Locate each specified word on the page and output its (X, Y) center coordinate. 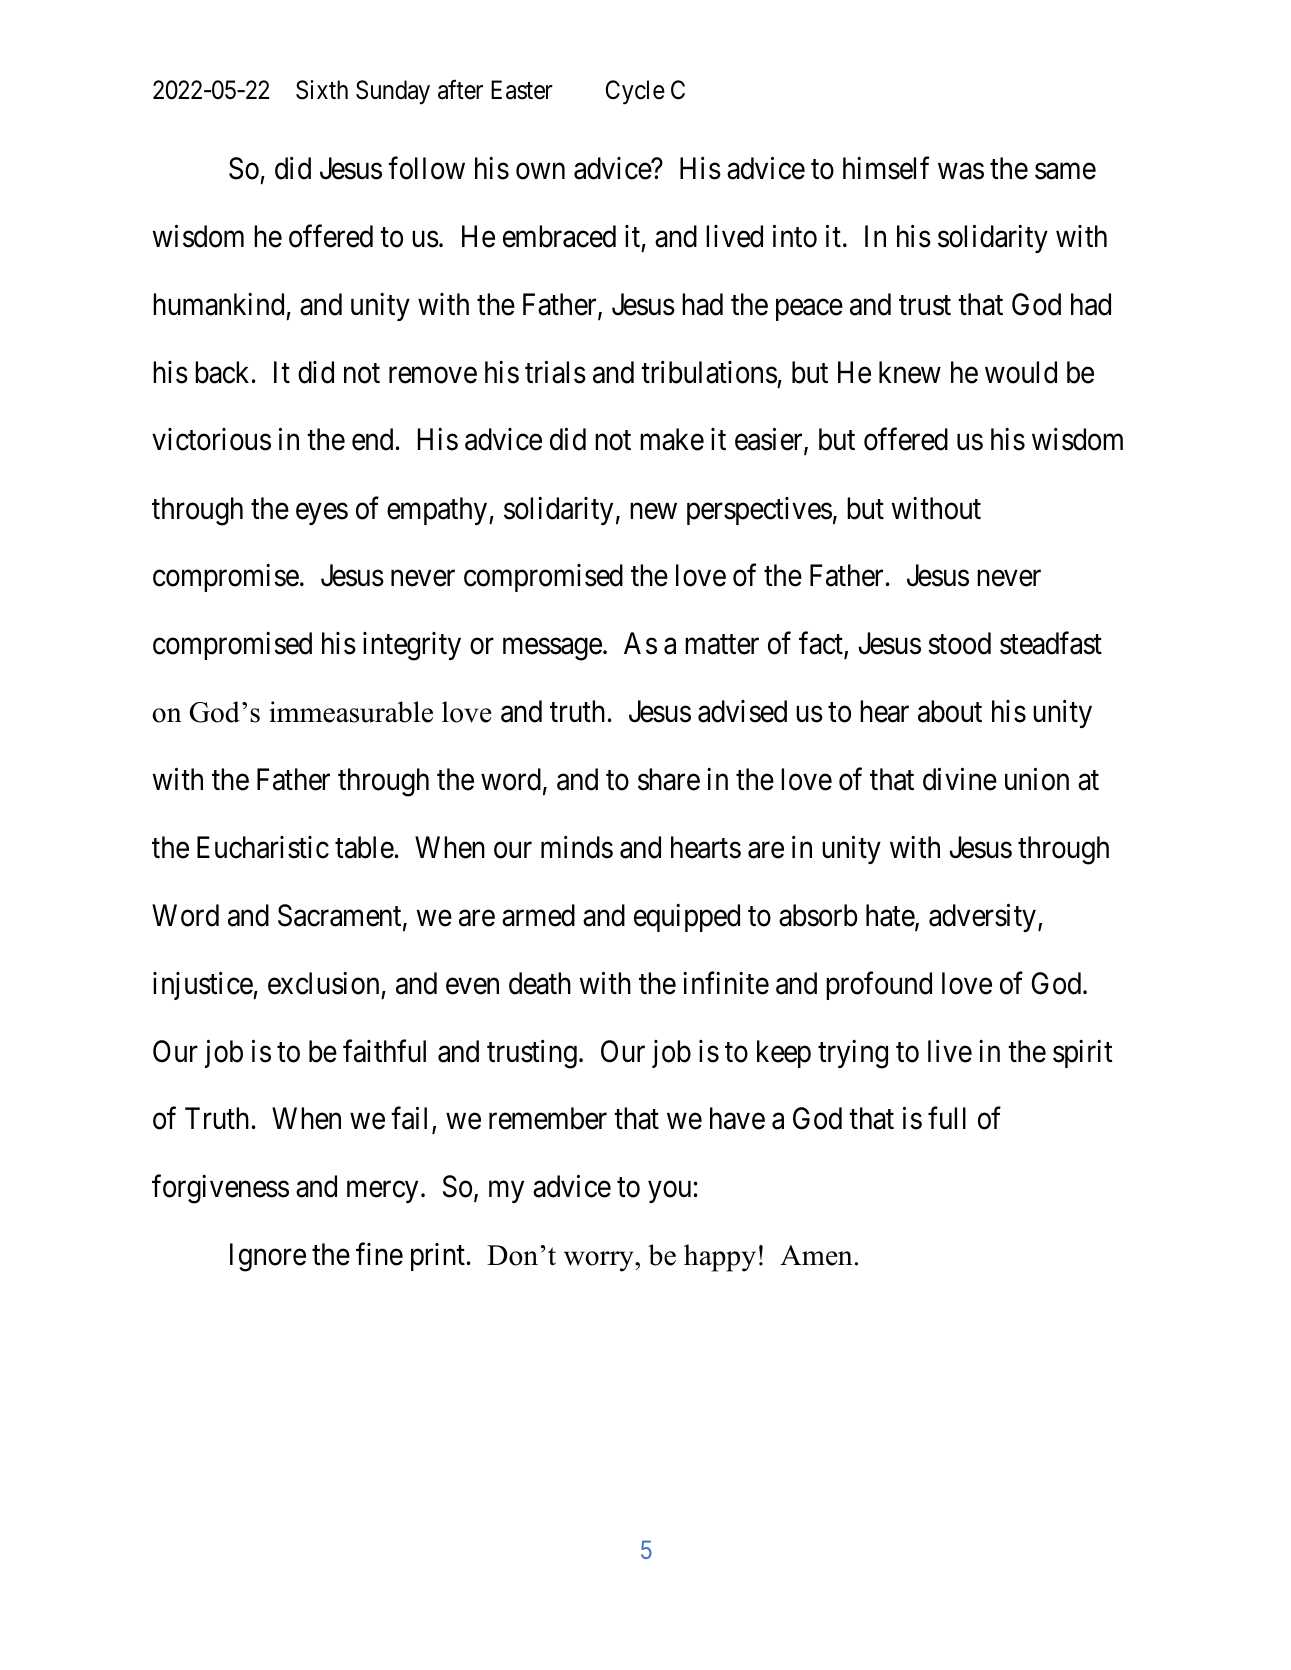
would (1021, 372)
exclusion (323, 983)
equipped (687, 918)
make (672, 439)
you (669, 1192)
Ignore (268, 1258)
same (1065, 171)
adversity (982, 918)
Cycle (635, 92)
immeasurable (351, 712)
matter (722, 645)
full (947, 1118)
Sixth (322, 90)
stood (959, 643)
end (372, 439)
